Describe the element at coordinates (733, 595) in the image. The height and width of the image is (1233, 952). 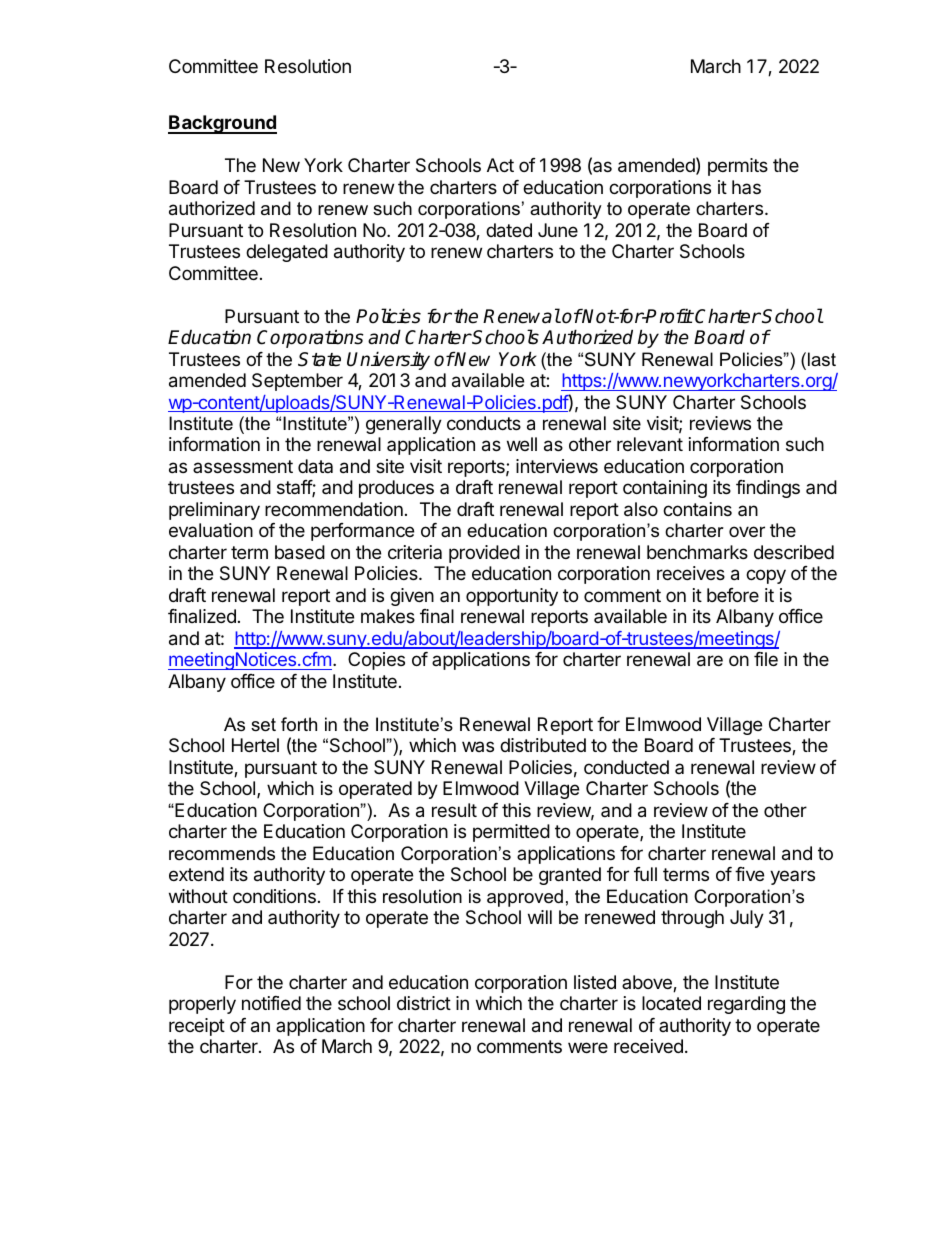
I see `before` at that location.
